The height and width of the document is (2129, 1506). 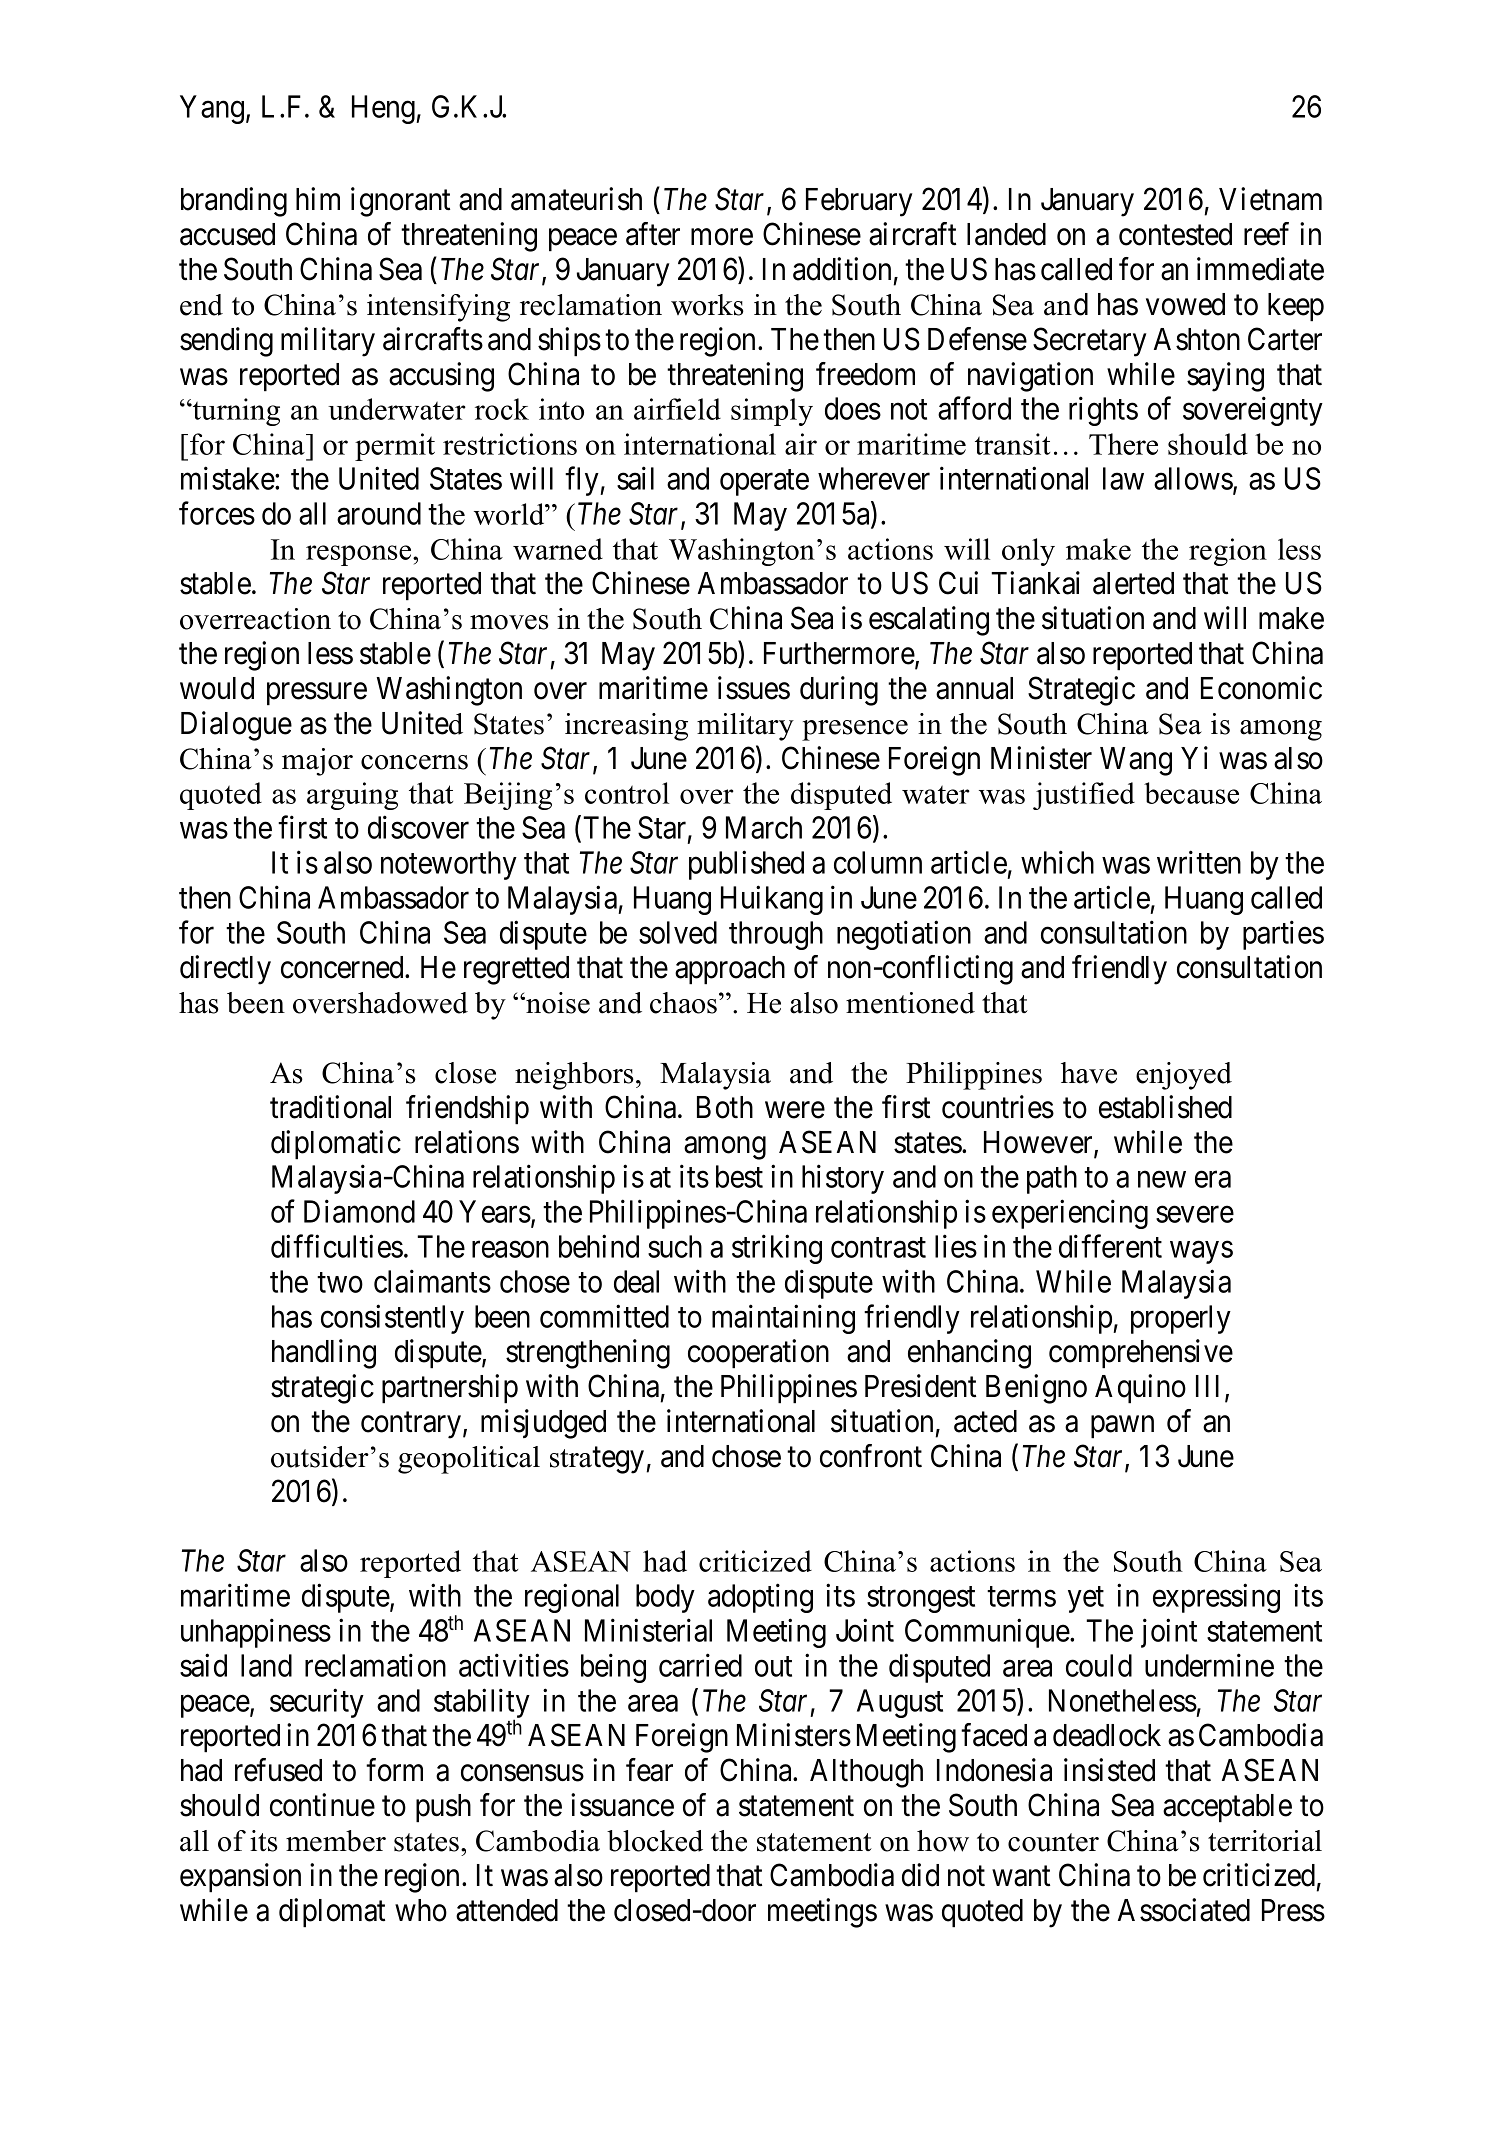 I want to click on contrary, so click(x=411, y=1425).
